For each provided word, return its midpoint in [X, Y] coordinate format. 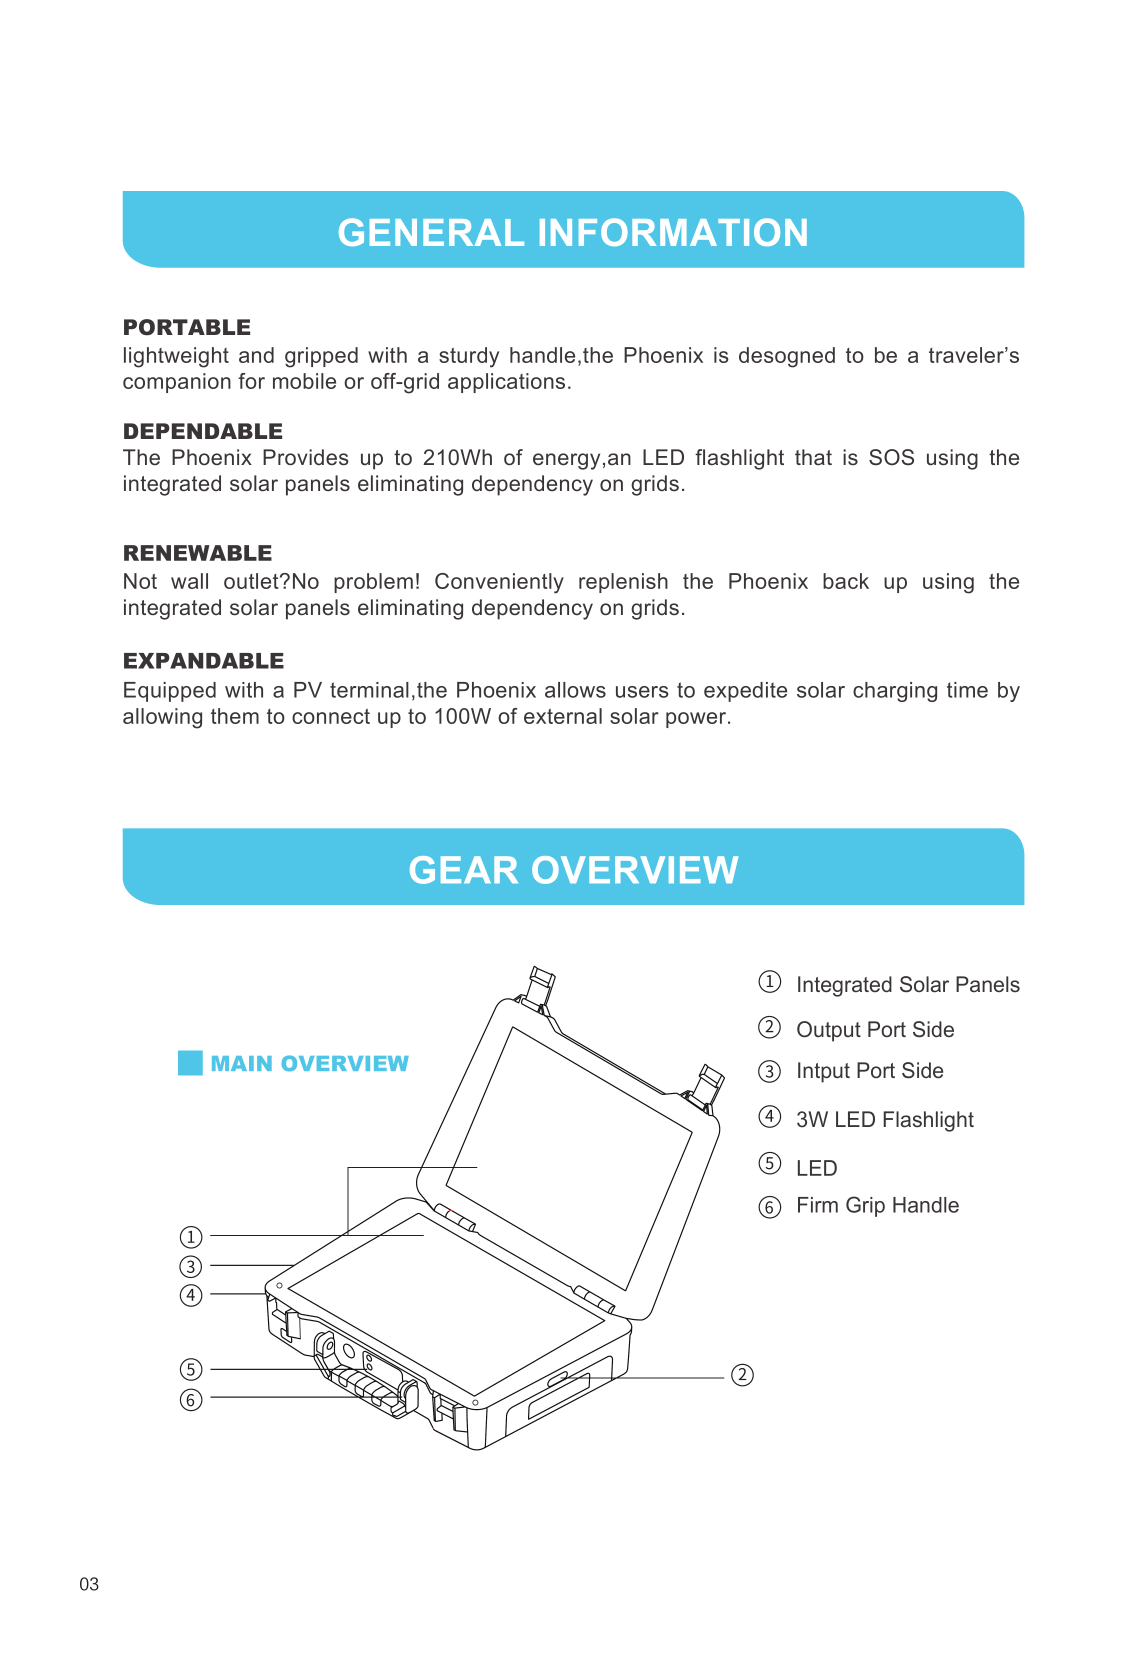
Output [829, 1031]
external [563, 716]
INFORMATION [673, 232]
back [846, 581]
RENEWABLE [198, 553]
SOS [891, 457]
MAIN [242, 1063]
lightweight [176, 357]
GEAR [464, 870]
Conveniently [499, 583]
